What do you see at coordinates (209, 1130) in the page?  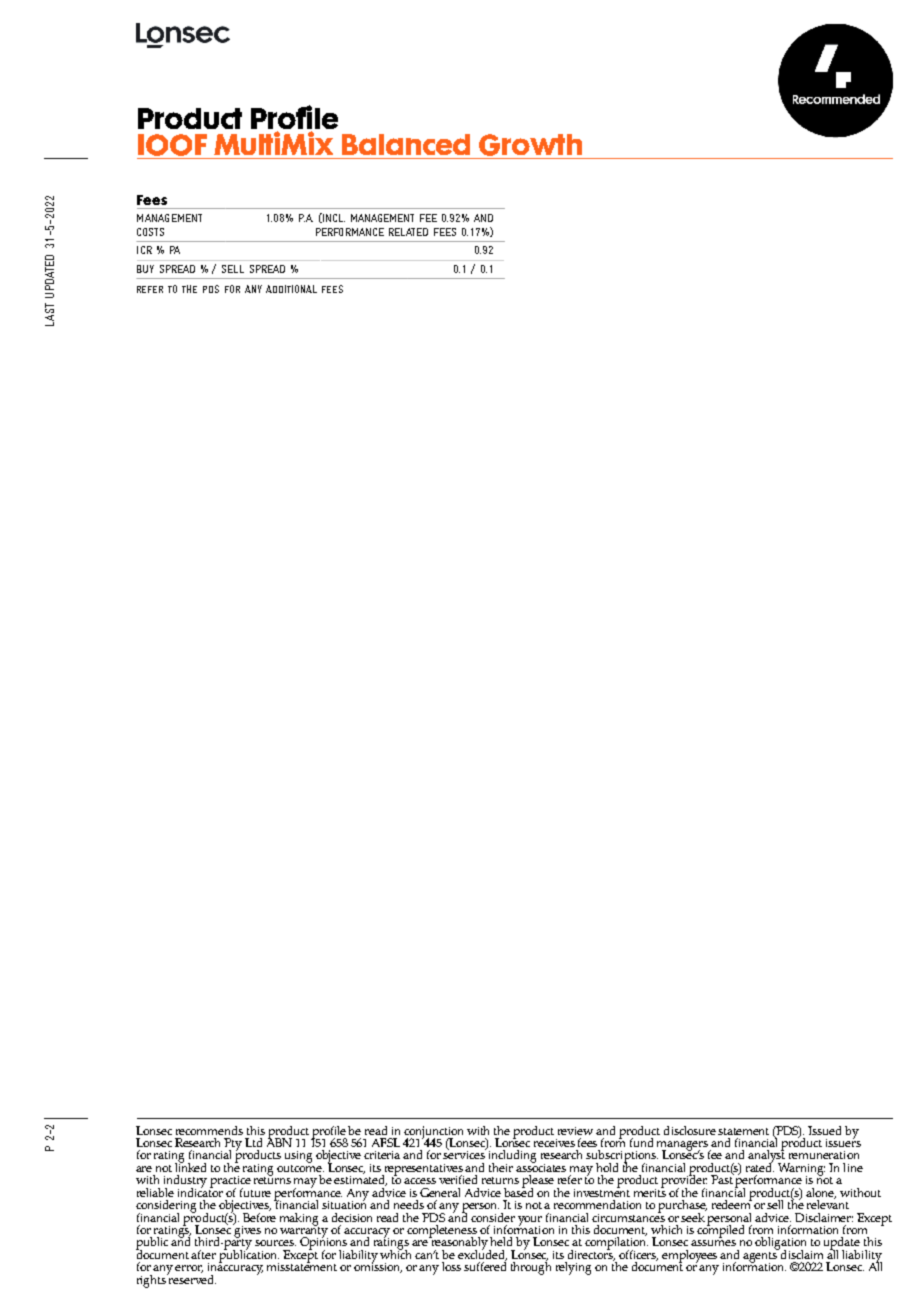 I see `recommends` at bounding box center [209, 1130].
